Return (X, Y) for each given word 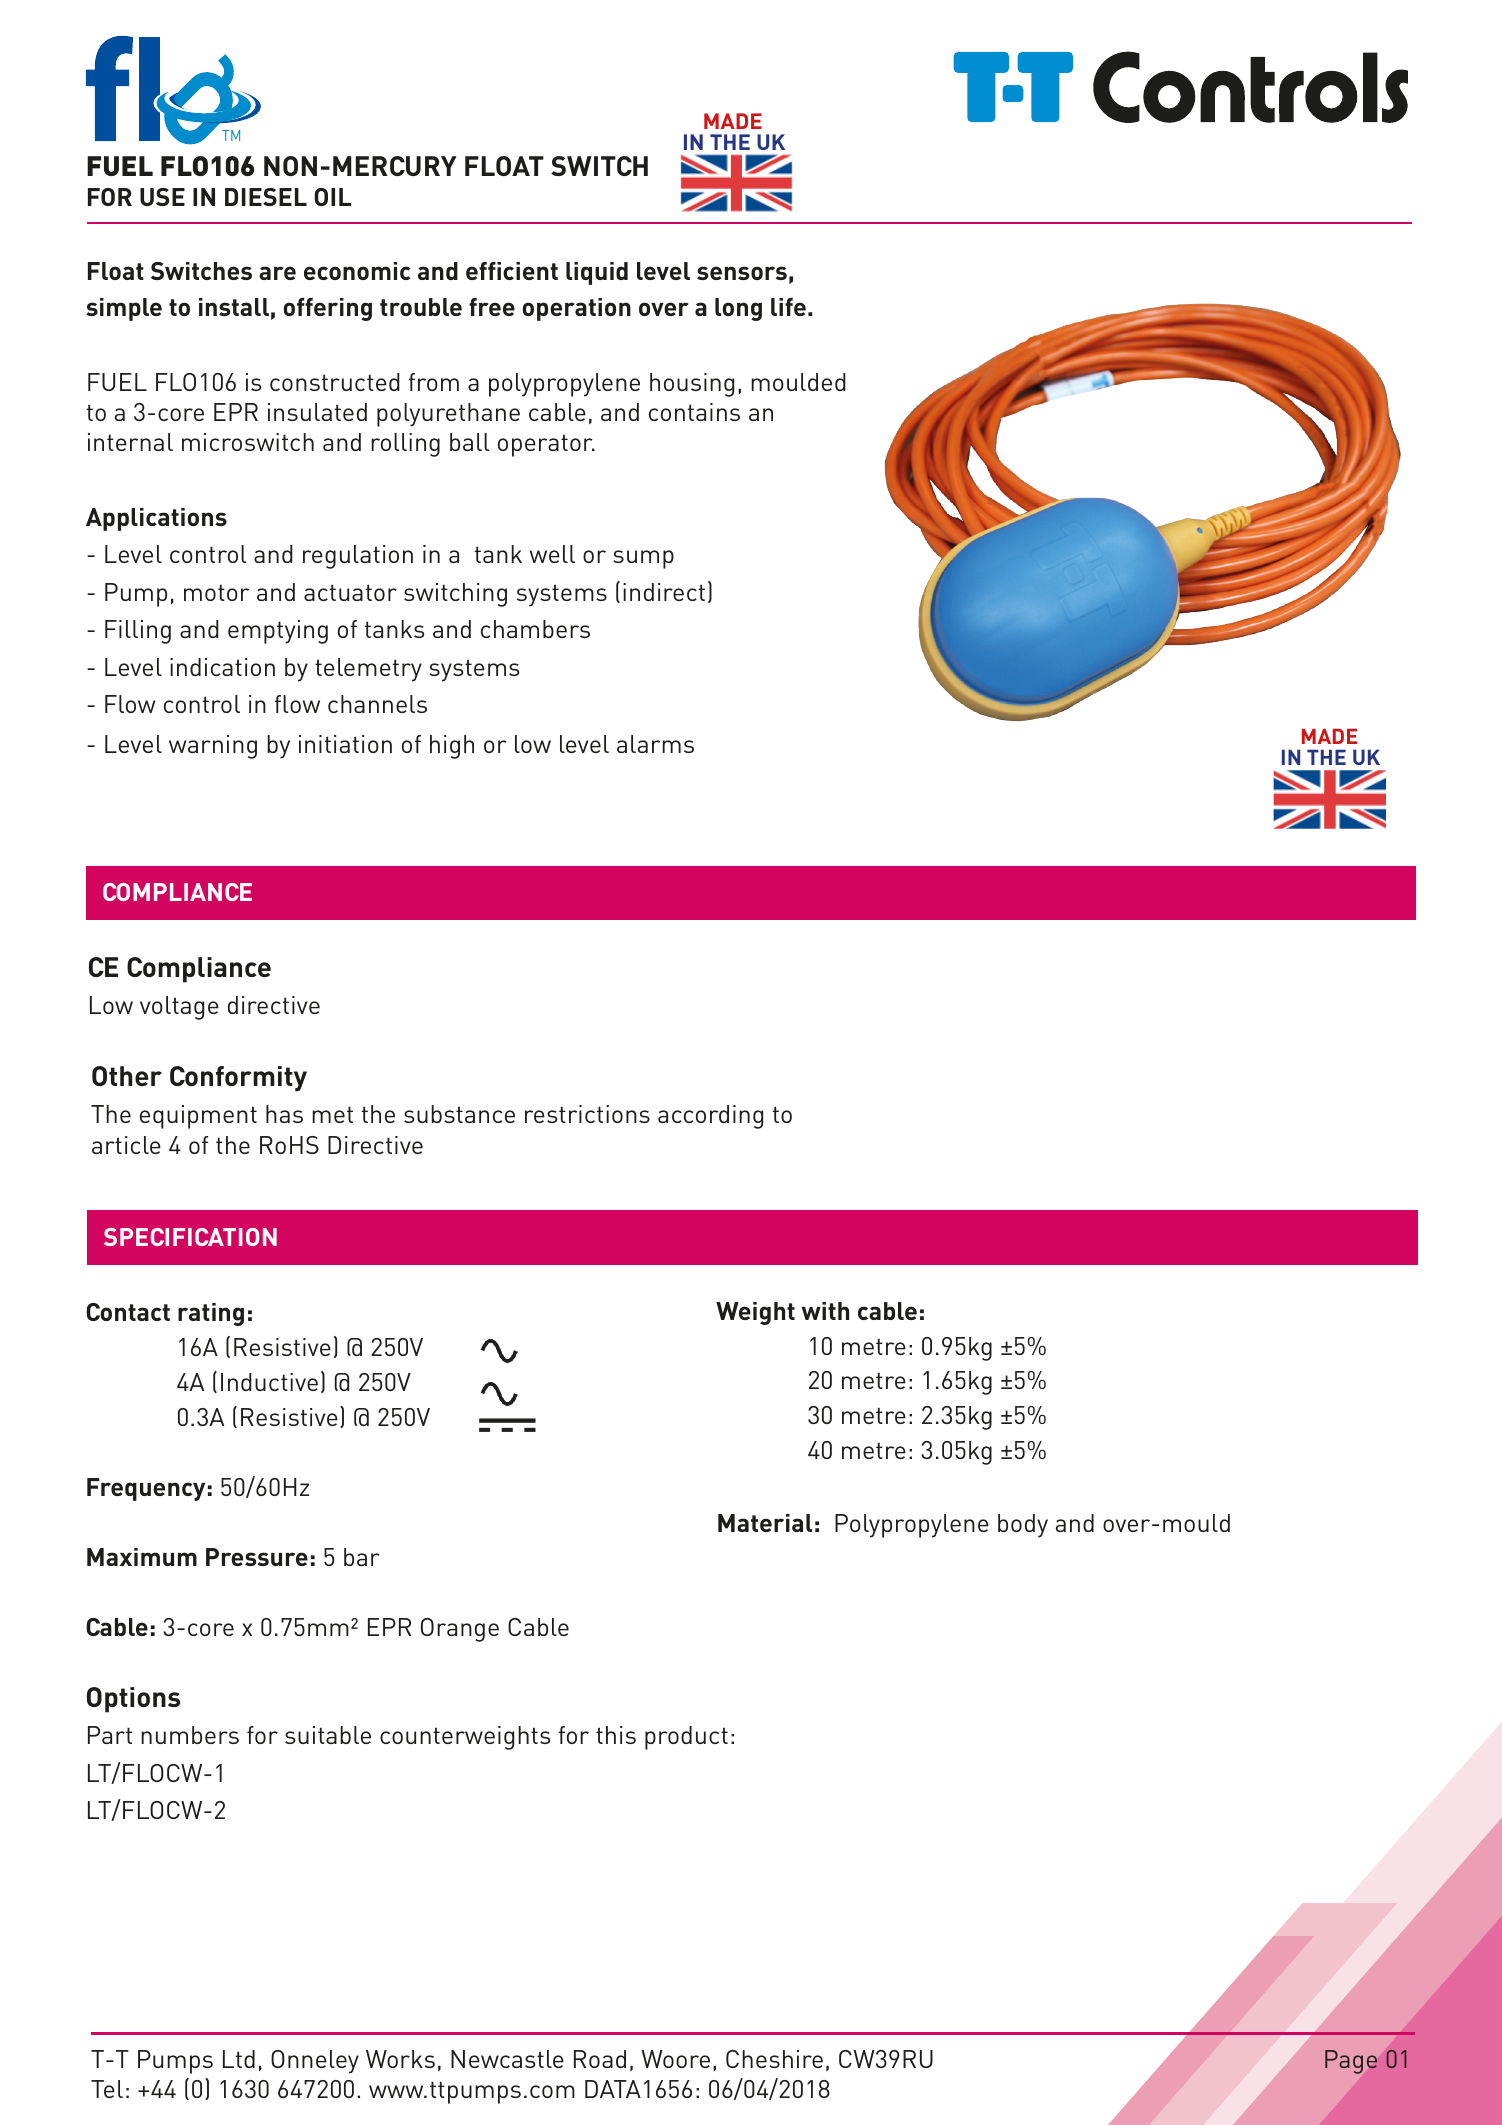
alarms (655, 744)
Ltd (239, 2059)
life (788, 307)
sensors (742, 273)
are (277, 273)
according (710, 1117)
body (1023, 1526)
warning (213, 747)
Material (765, 1523)
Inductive (269, 1382)
